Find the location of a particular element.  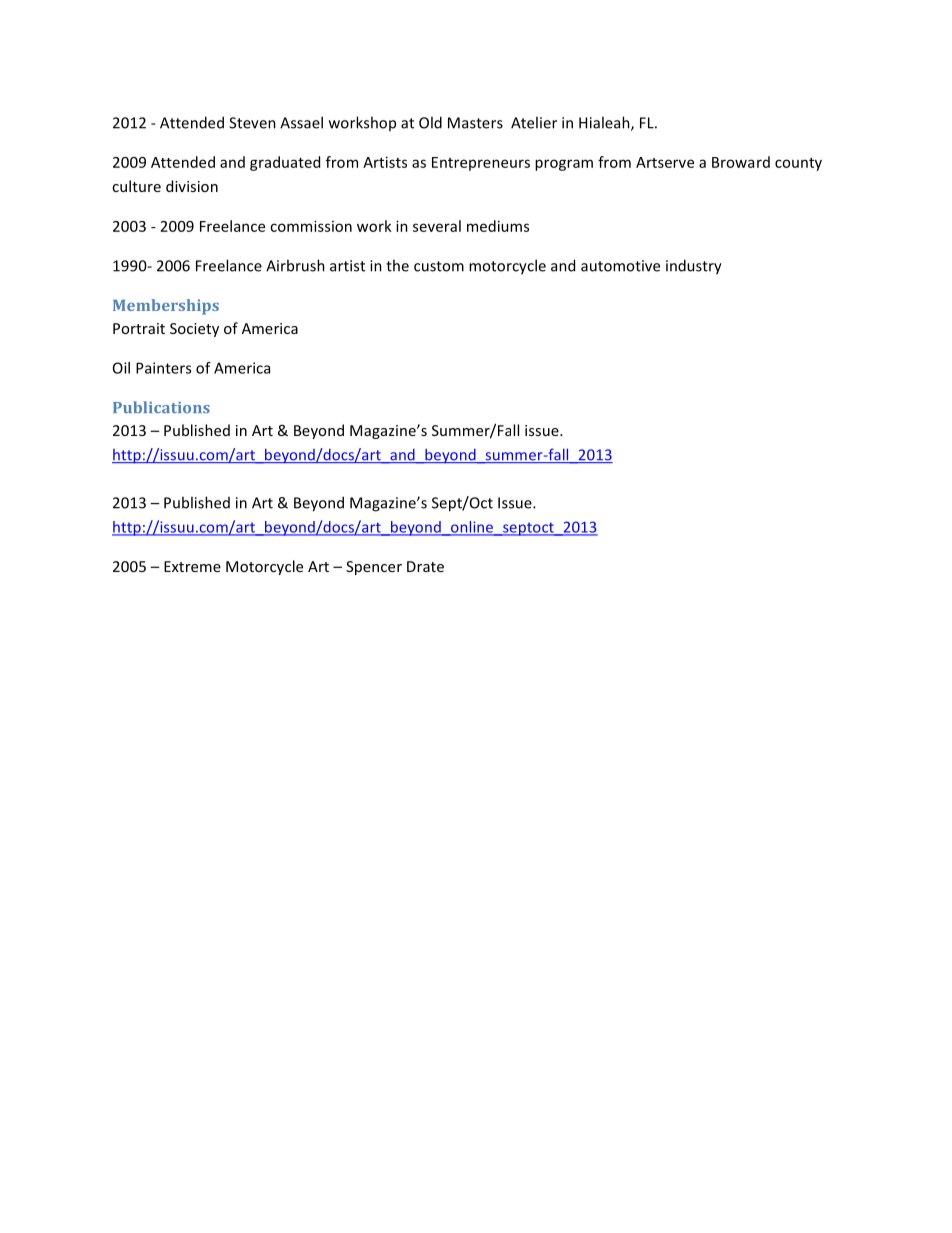

Oil is located at coordinates (121, 368).
